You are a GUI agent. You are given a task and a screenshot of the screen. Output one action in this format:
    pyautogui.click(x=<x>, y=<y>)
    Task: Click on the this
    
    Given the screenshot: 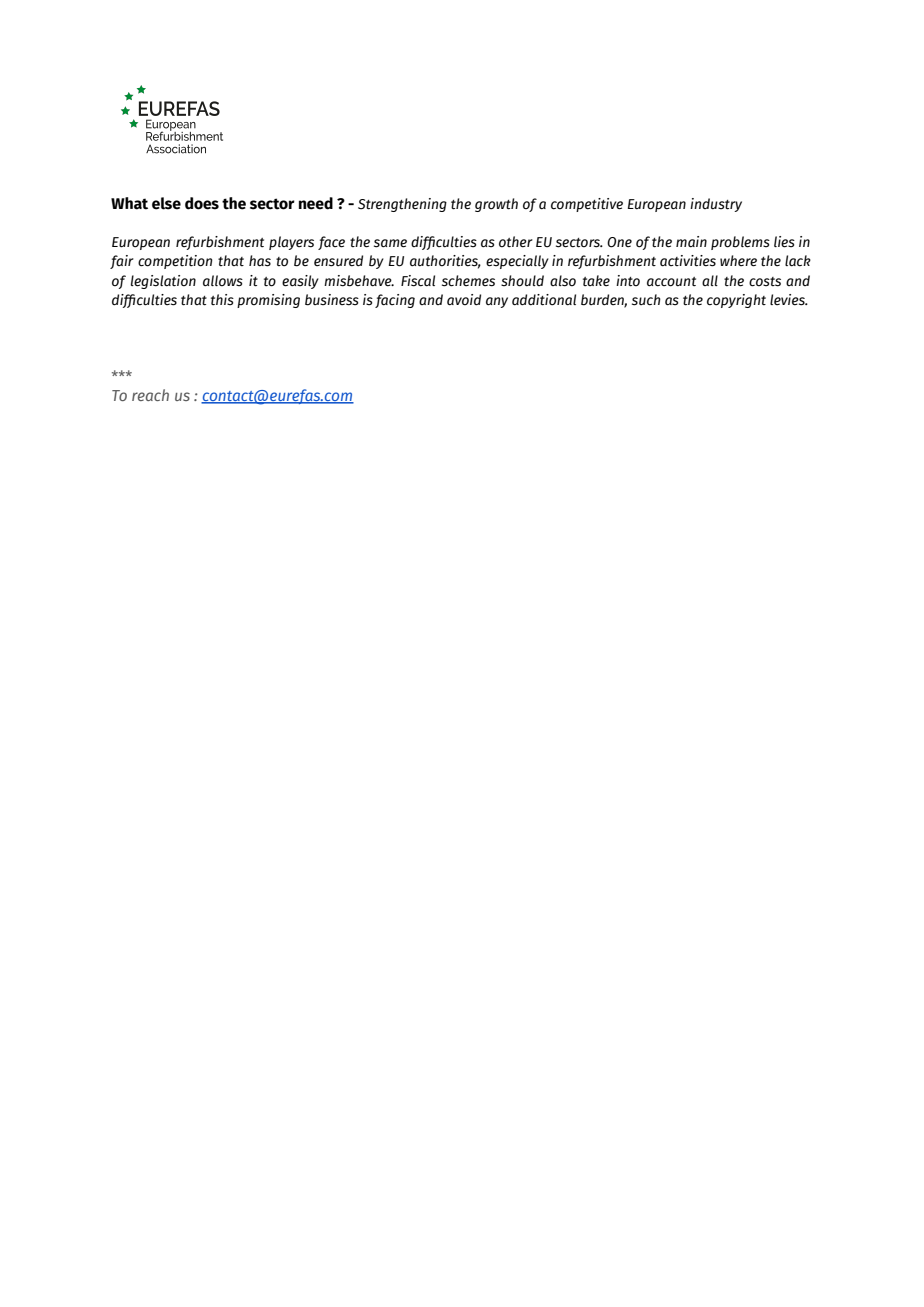 What is the action you would take?
    pyautogui.click(x=222, y=299)
